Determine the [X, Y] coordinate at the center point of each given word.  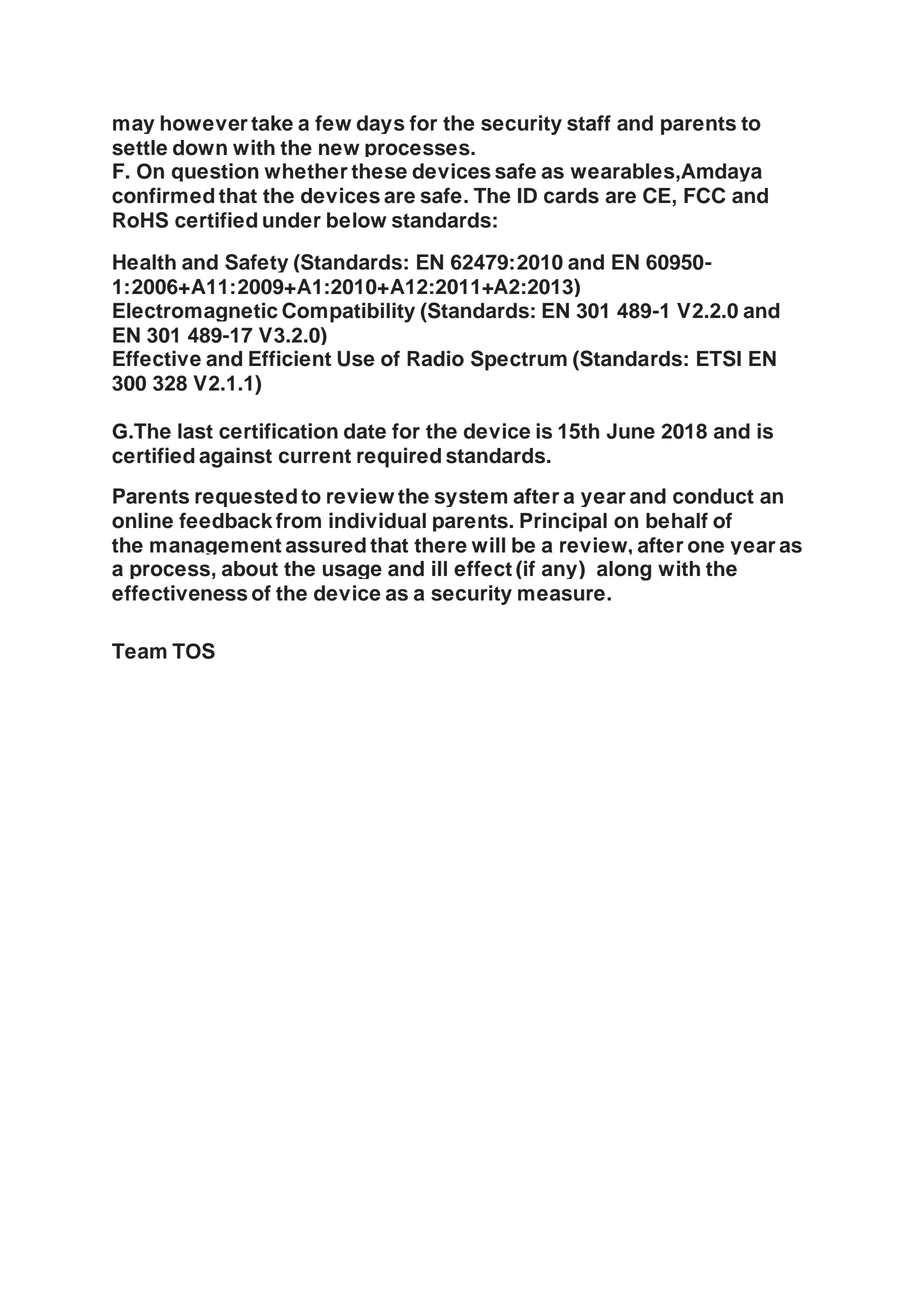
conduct [713, 496]
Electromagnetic [195, 312]
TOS [193, 651]
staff [589, 123]
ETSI [719, 358]
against [235, 457]
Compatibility [348, 312]
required [399, 457]
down [200, 148]
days [381, 124]
